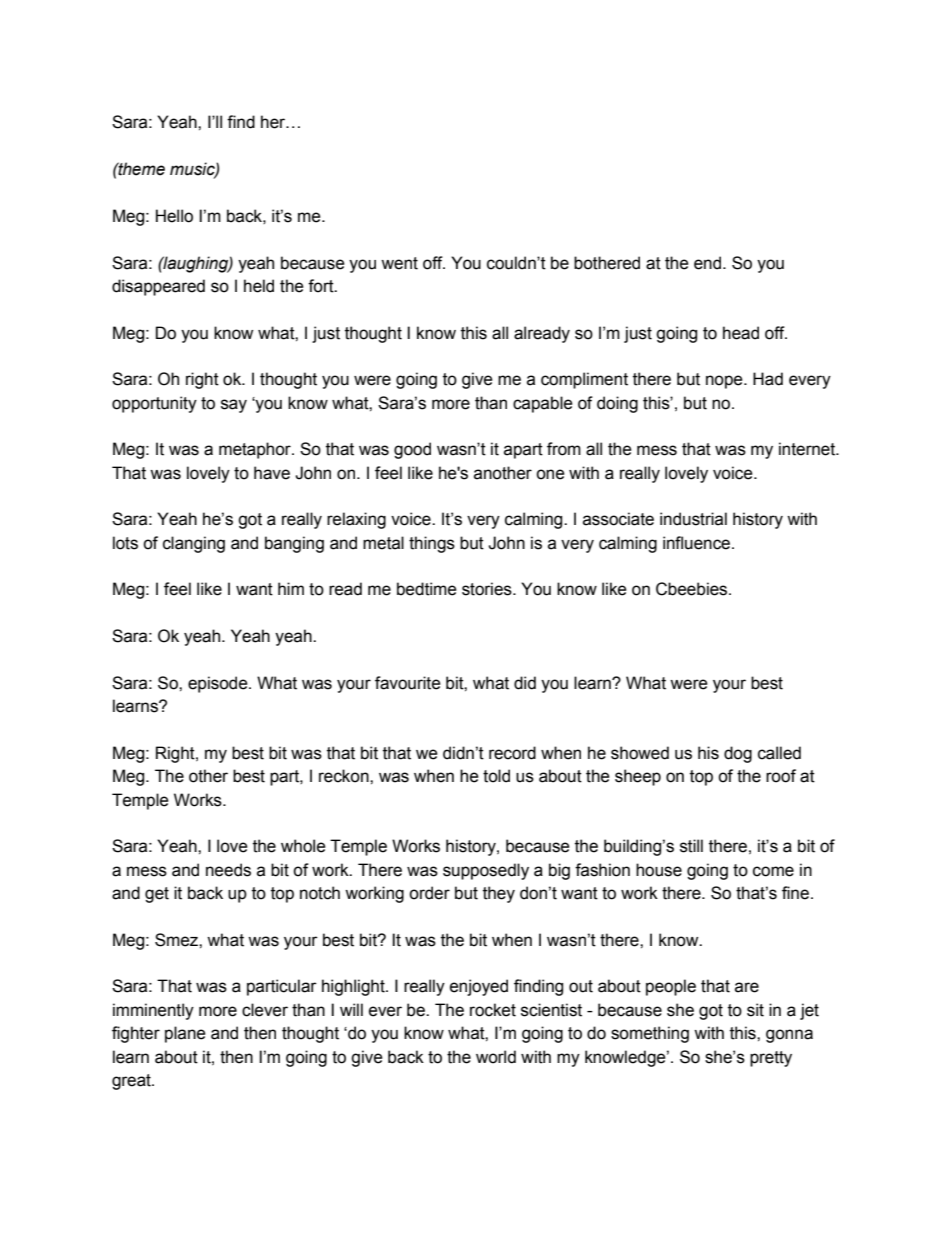  What do you see at coordinates (399, 263) in the document?
I see `went` at bounding box center [399, 263].
